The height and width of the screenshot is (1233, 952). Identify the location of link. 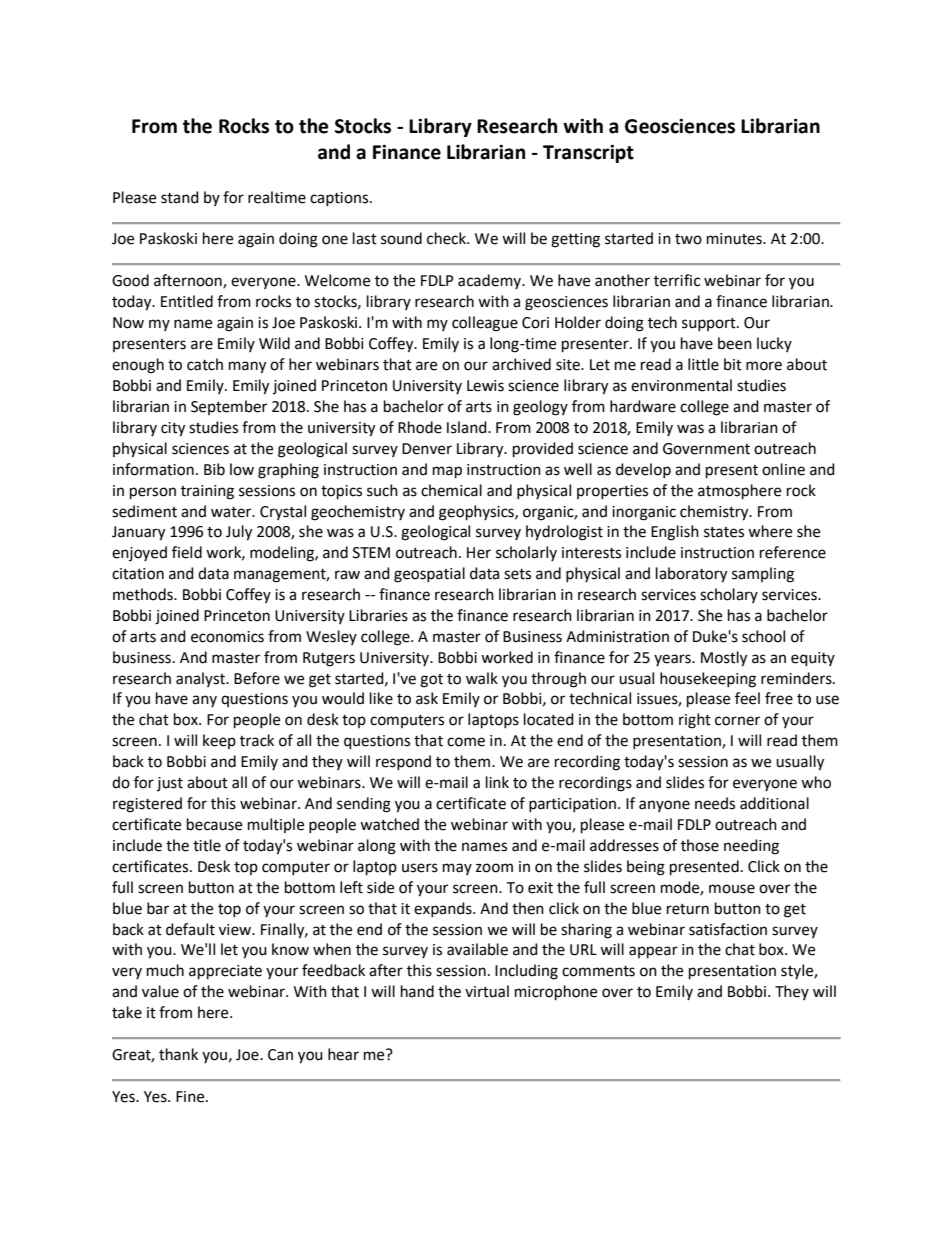
(497, 782).
